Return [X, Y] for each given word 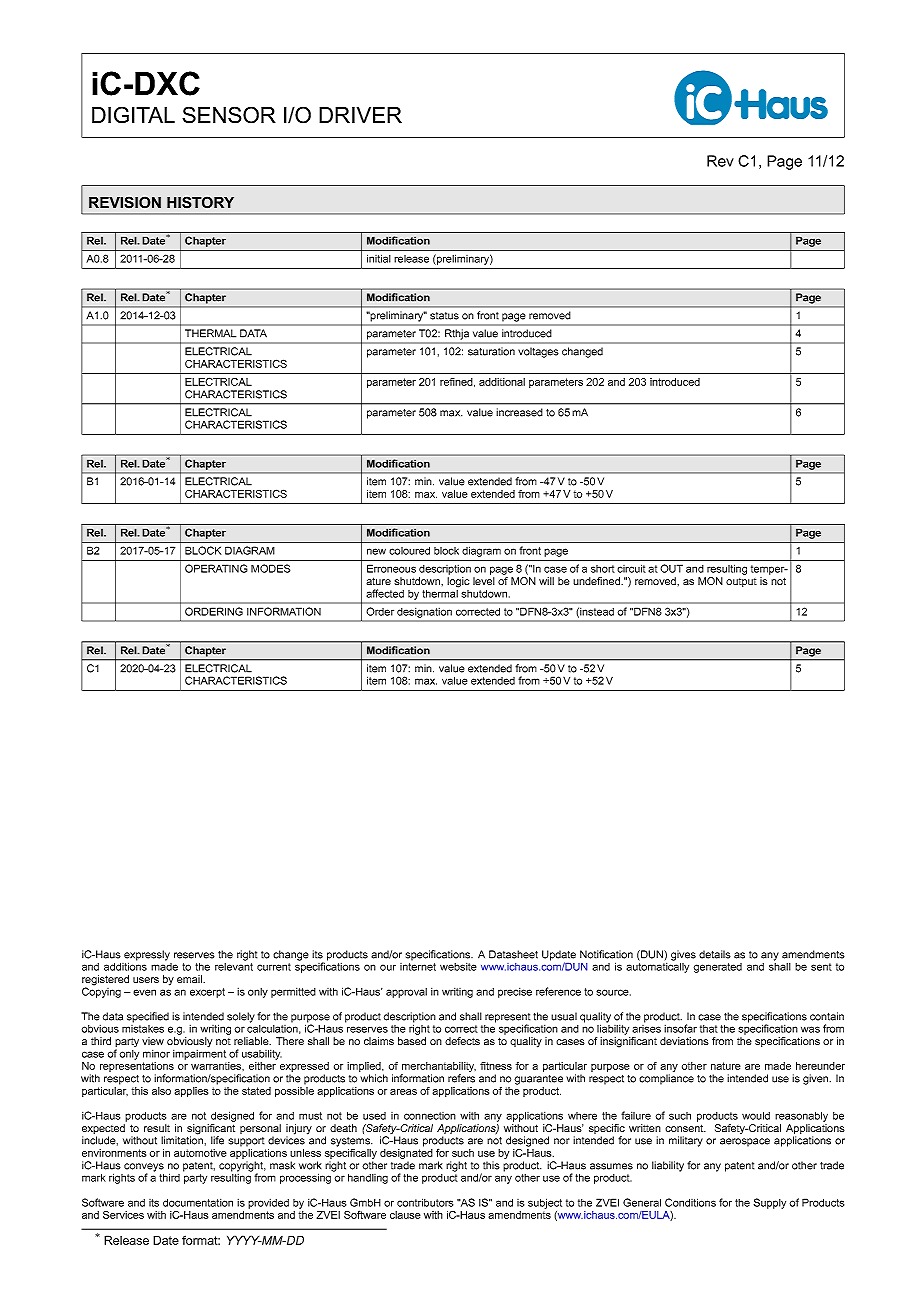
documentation [198, 1202]
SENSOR [229, 115]
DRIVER [360, 115]
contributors [425, 1202]
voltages [538, 352]
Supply [770, 1203]
